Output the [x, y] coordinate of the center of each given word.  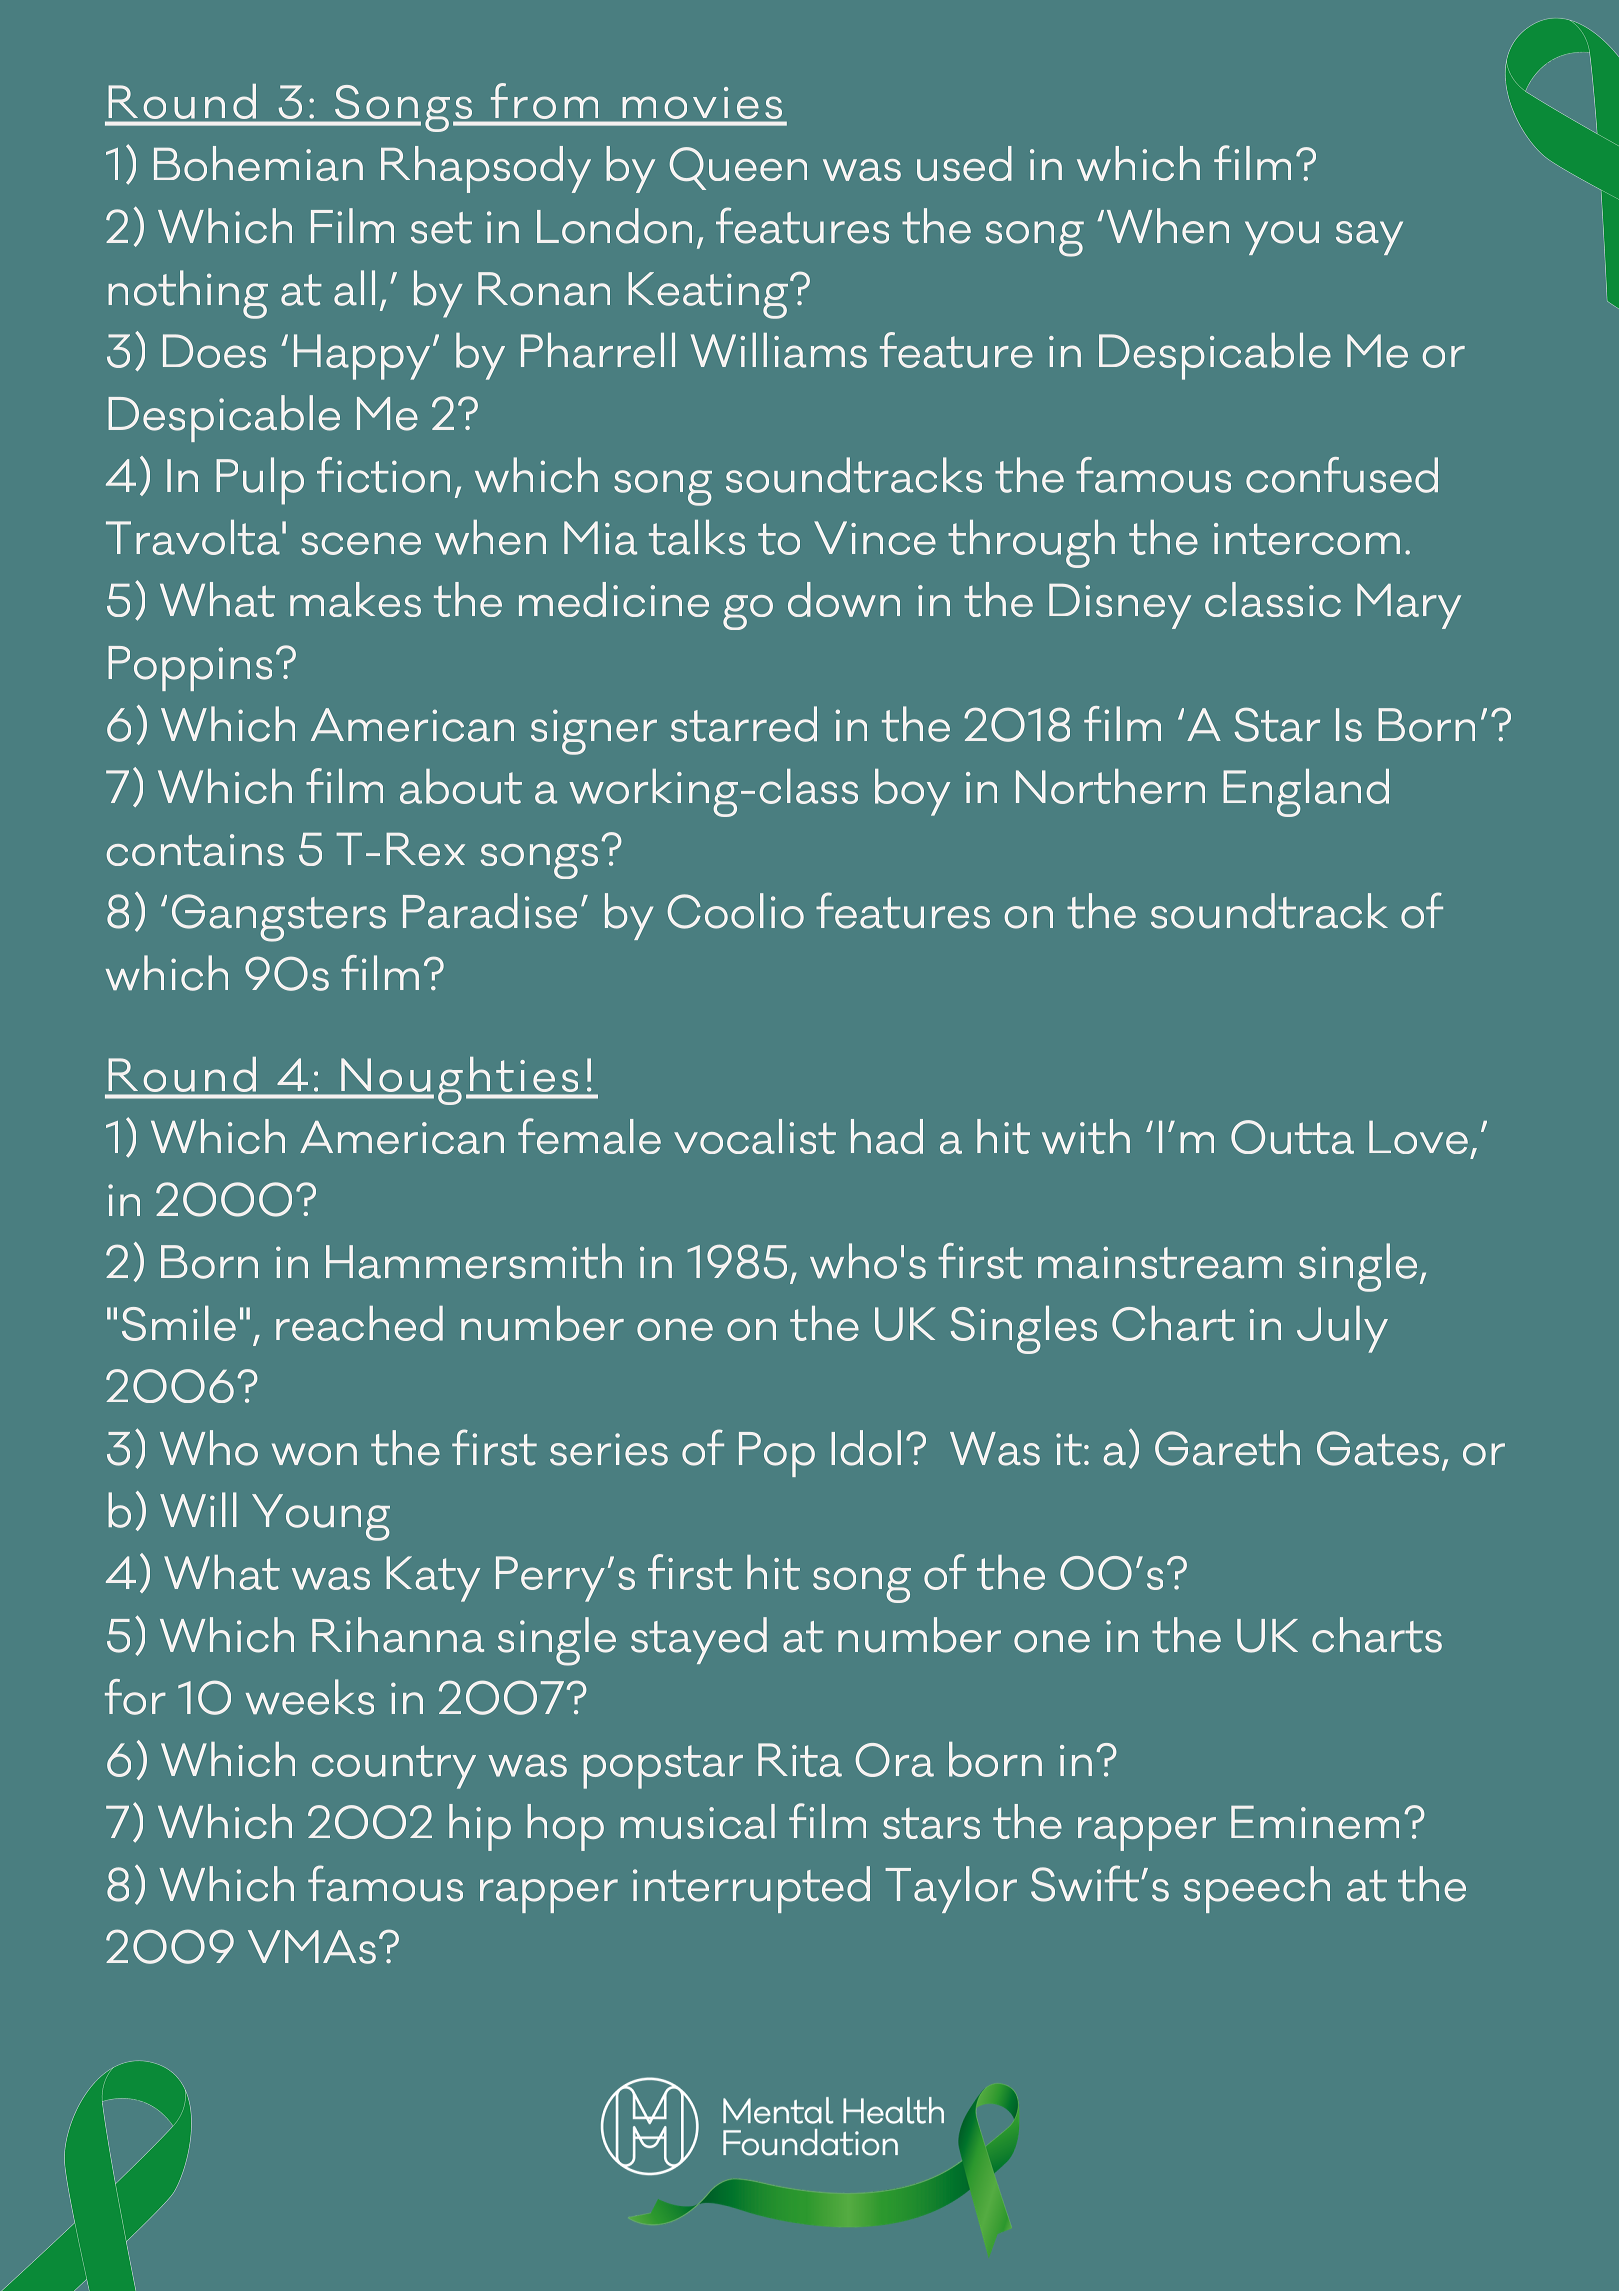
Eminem [1315, 1822]
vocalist [755, 1136]
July [1342, 1329]
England [1306, 793]
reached [359, 1323]
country [394, 1767]
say [1369, 238]
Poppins [190, 668]
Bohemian [258, 163]
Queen [738, 168]
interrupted [751, 1889]
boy [912, 792]
